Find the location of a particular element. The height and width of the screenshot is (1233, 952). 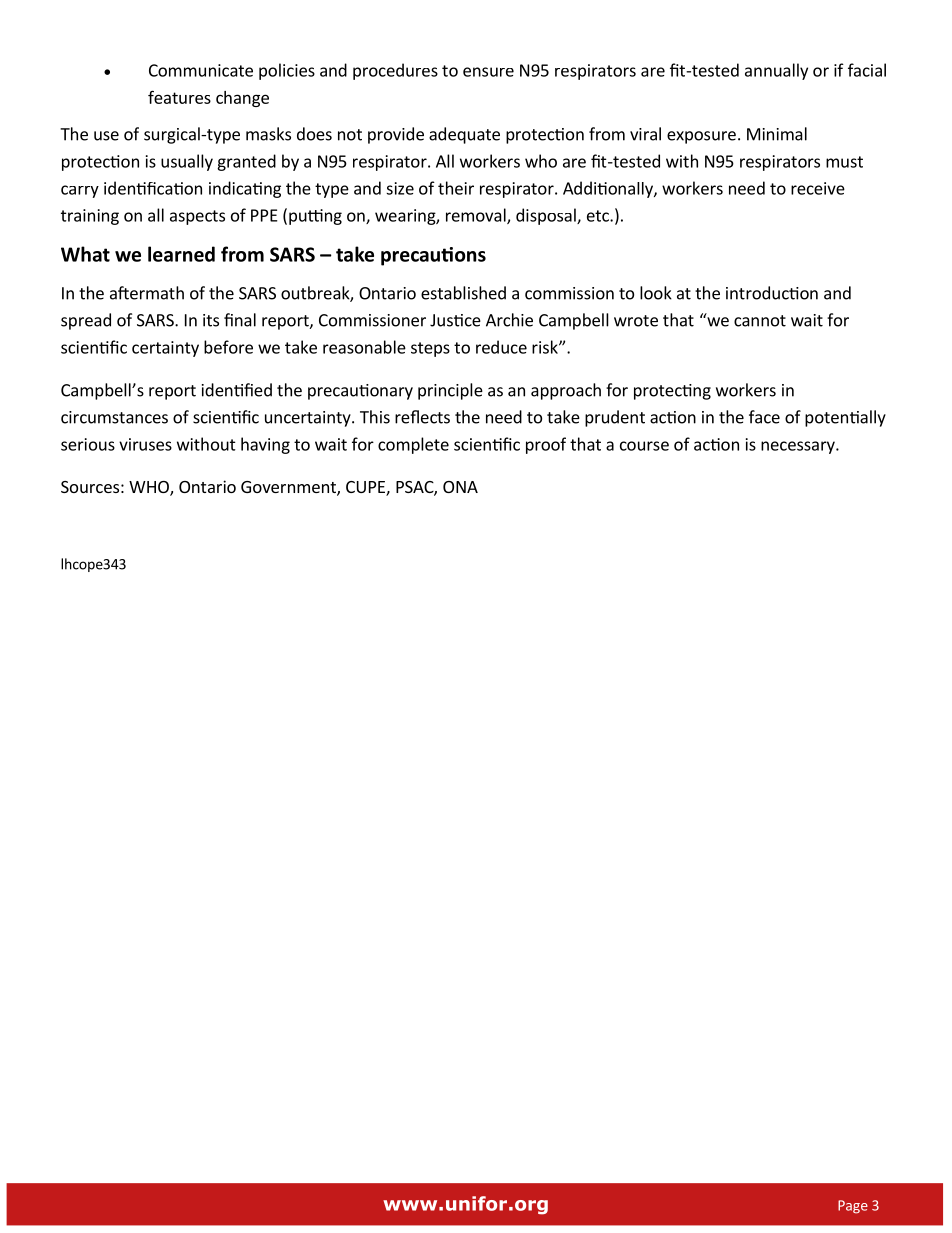

Minimal is located at coordinates (777, 134).
